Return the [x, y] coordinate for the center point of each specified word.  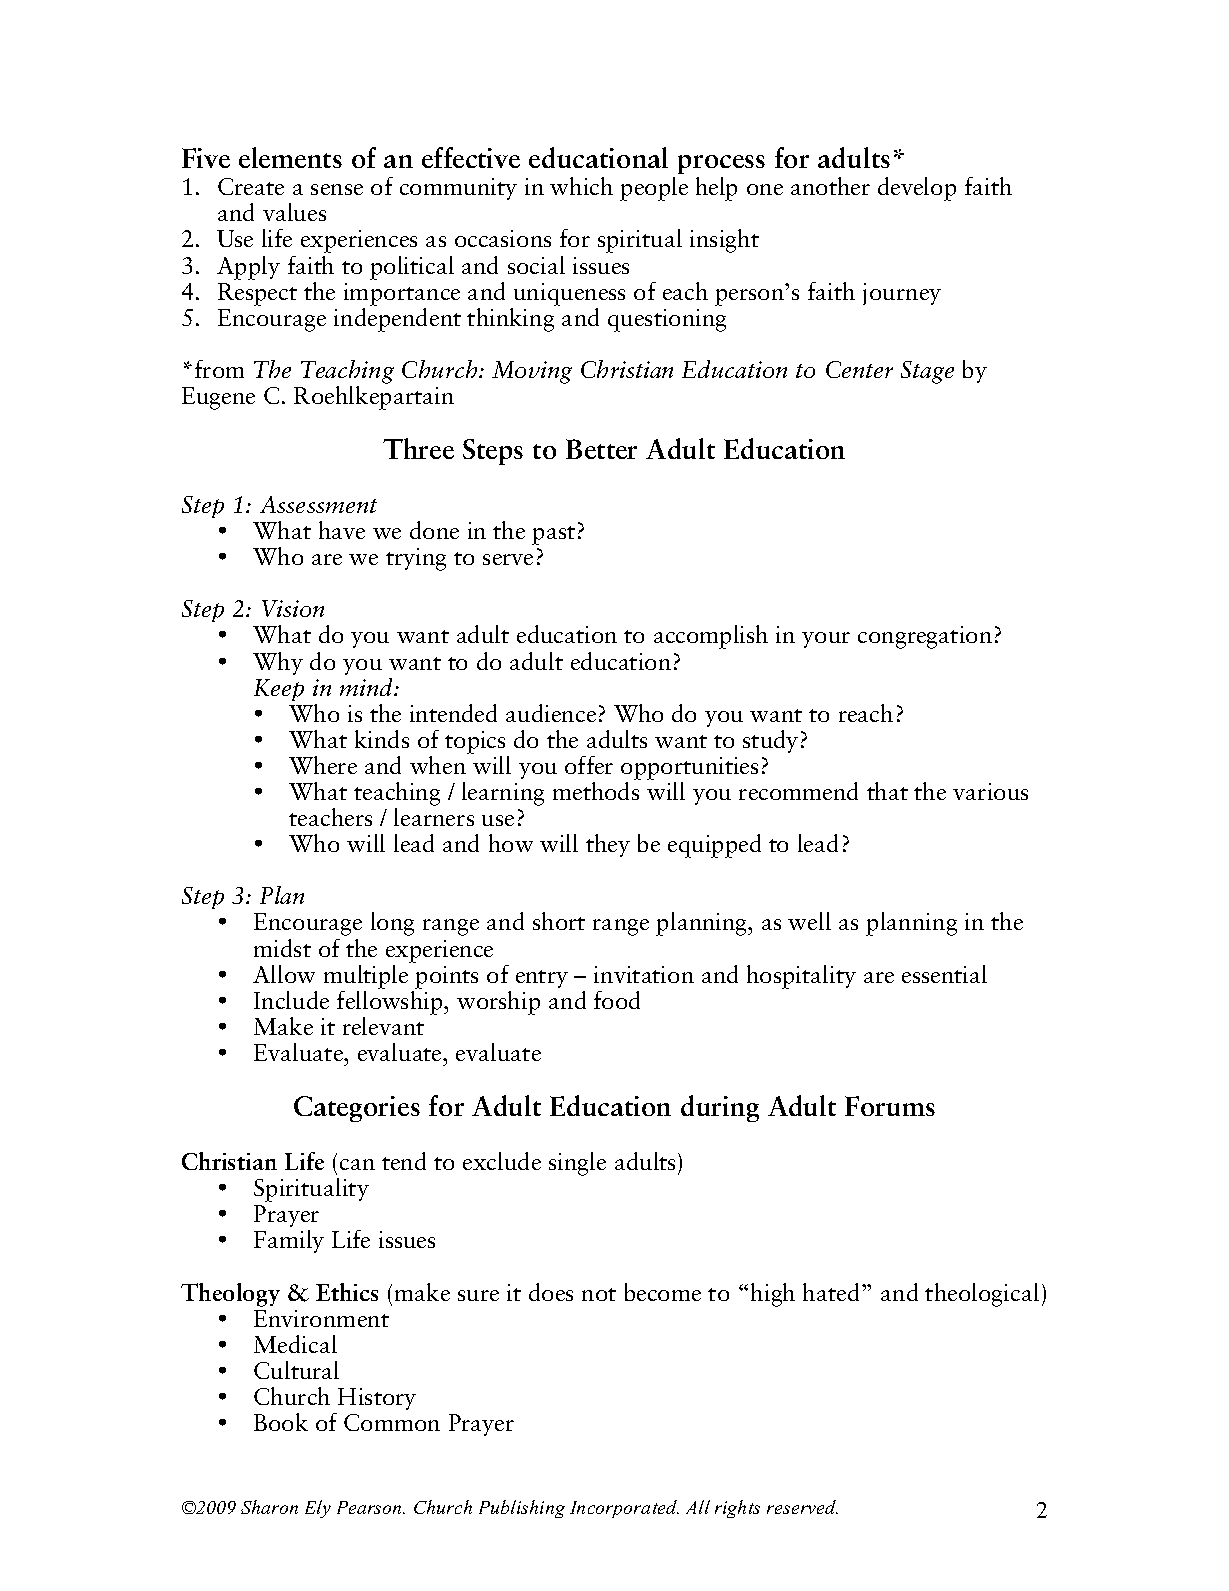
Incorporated [624, 1509]
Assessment [318, 504]
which [581, 186]
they [608, 845]
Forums [890, 1106]
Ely [318, 1509]
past [553, 535]
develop [917, 189]
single [577, 1164]
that [887, 791]
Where [323, 765]
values [294, 212]
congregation [925, 637]
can [357, 1164]
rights [737, 1509]
